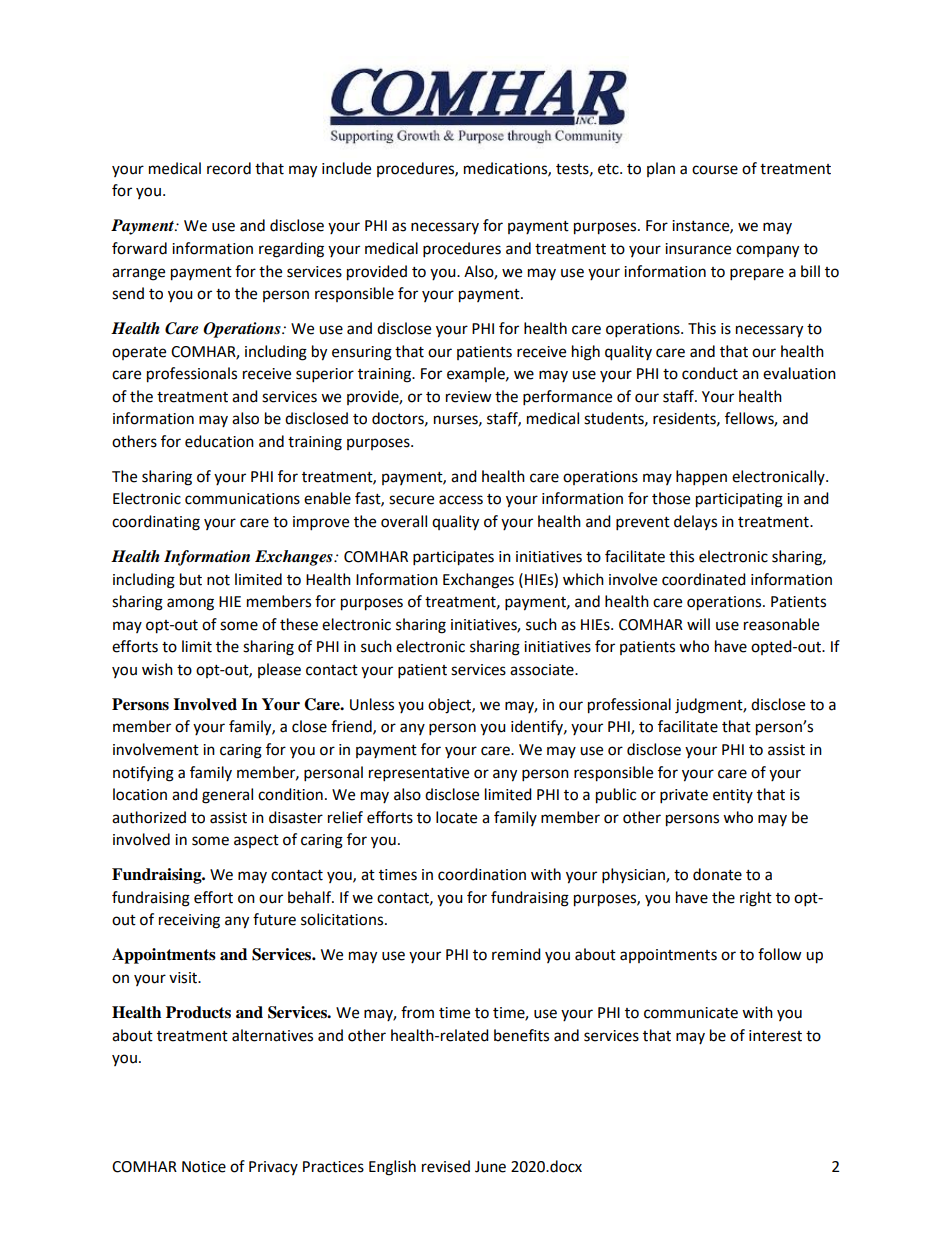 The image size is (952, 1233). I want to click on receiving, so click(189, 921).
